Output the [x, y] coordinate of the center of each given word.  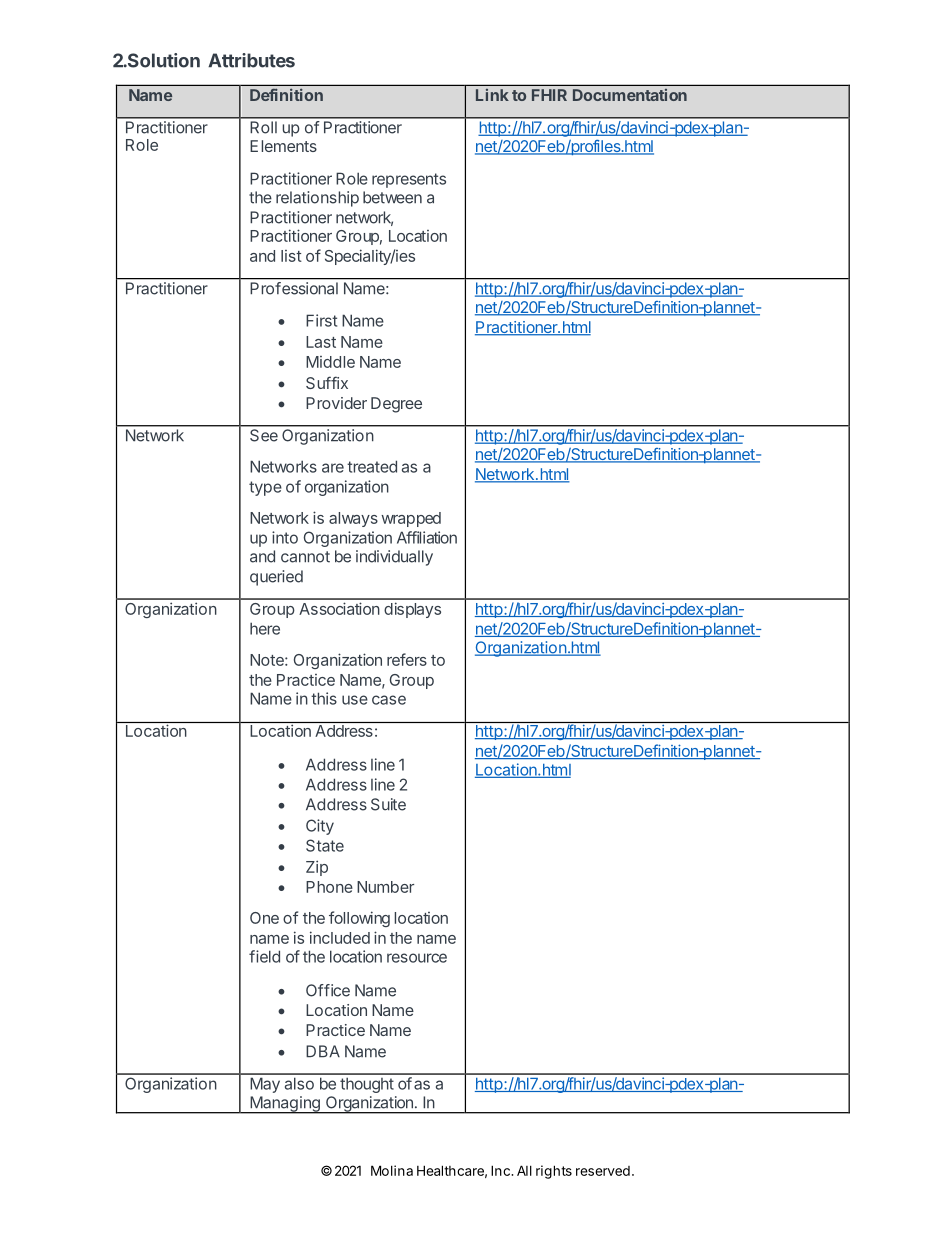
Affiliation [427, 537]
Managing [285, 1105]
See [264, 435]
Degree [396, 405]
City [320, 827]
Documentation [630, 95]
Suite [388, 804]
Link [492, 95]
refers [407, 659]
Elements [283, 146]
